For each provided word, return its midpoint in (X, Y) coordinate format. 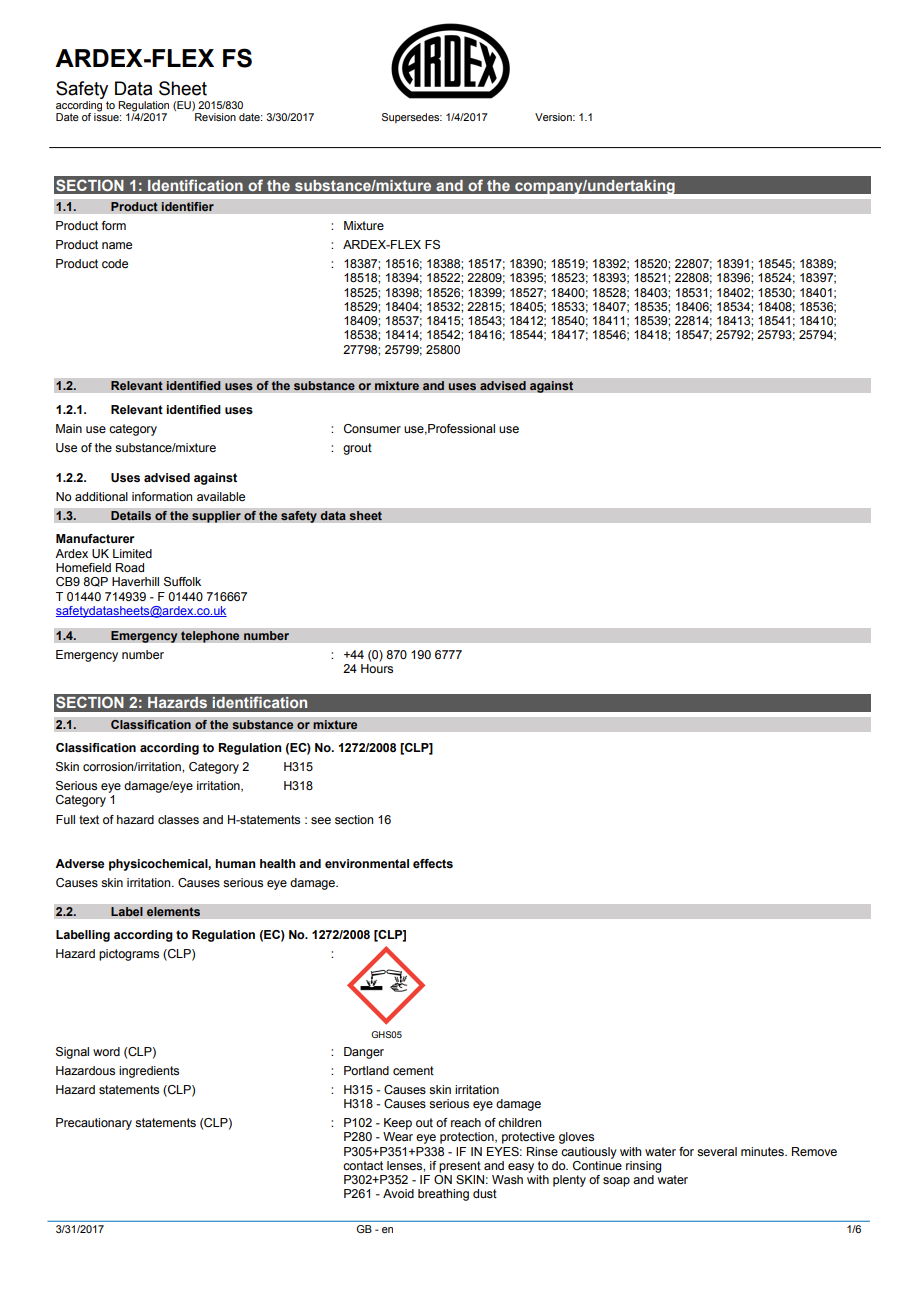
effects (433, 863)
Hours (377, 668)
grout (357, 449)
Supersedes (412, 118)
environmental (367, 863)
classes (178, 819)
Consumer (372, 428)
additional (101, 496)
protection (468, 1138)
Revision (215, 117)
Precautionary (94, 1124)
